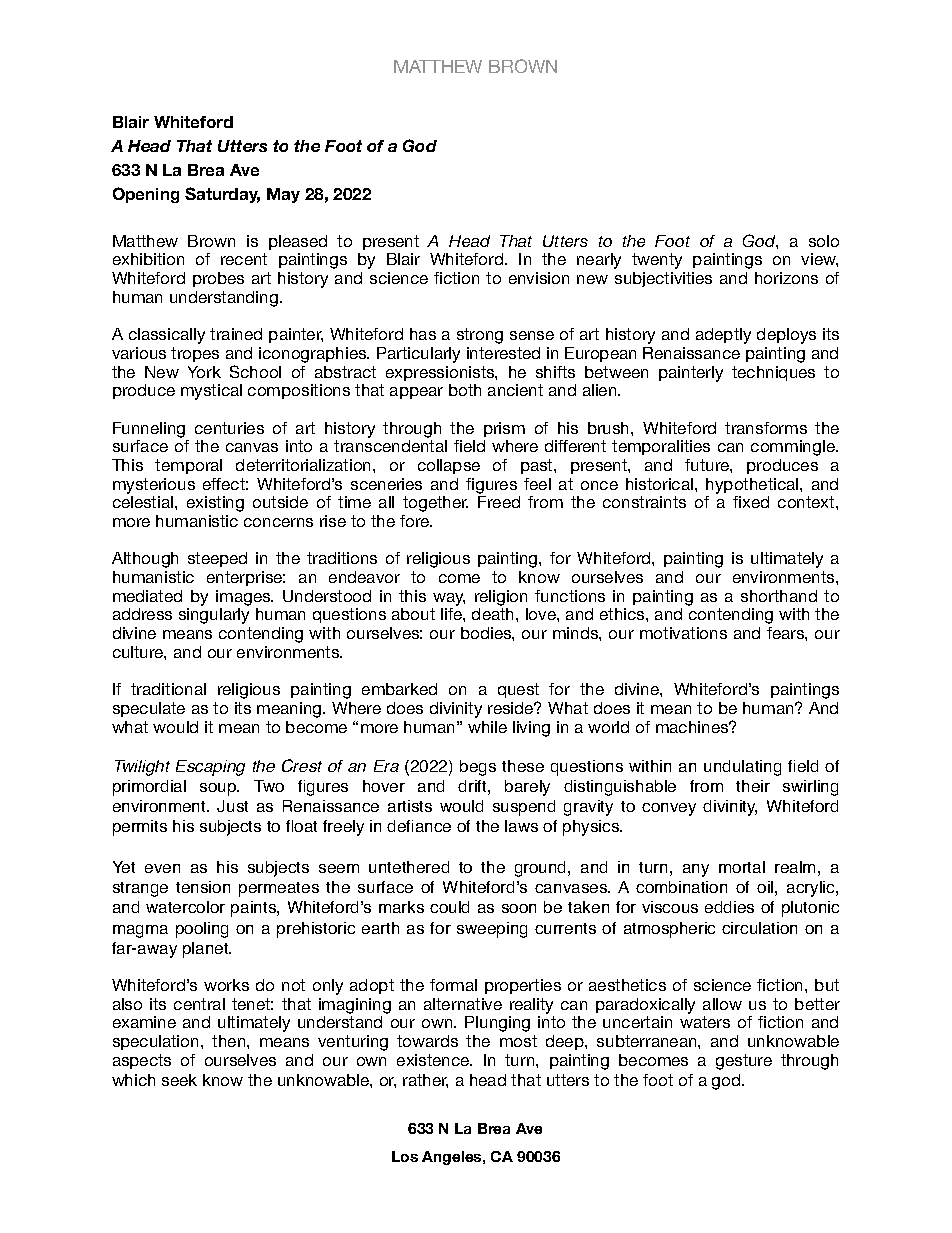 Image resolution: width=952 pixels, height=1233 pixels. What do you see at coordinates (744, 1062) in the screenshot?
I see `gesture` at bounding box center [744, 1062].
